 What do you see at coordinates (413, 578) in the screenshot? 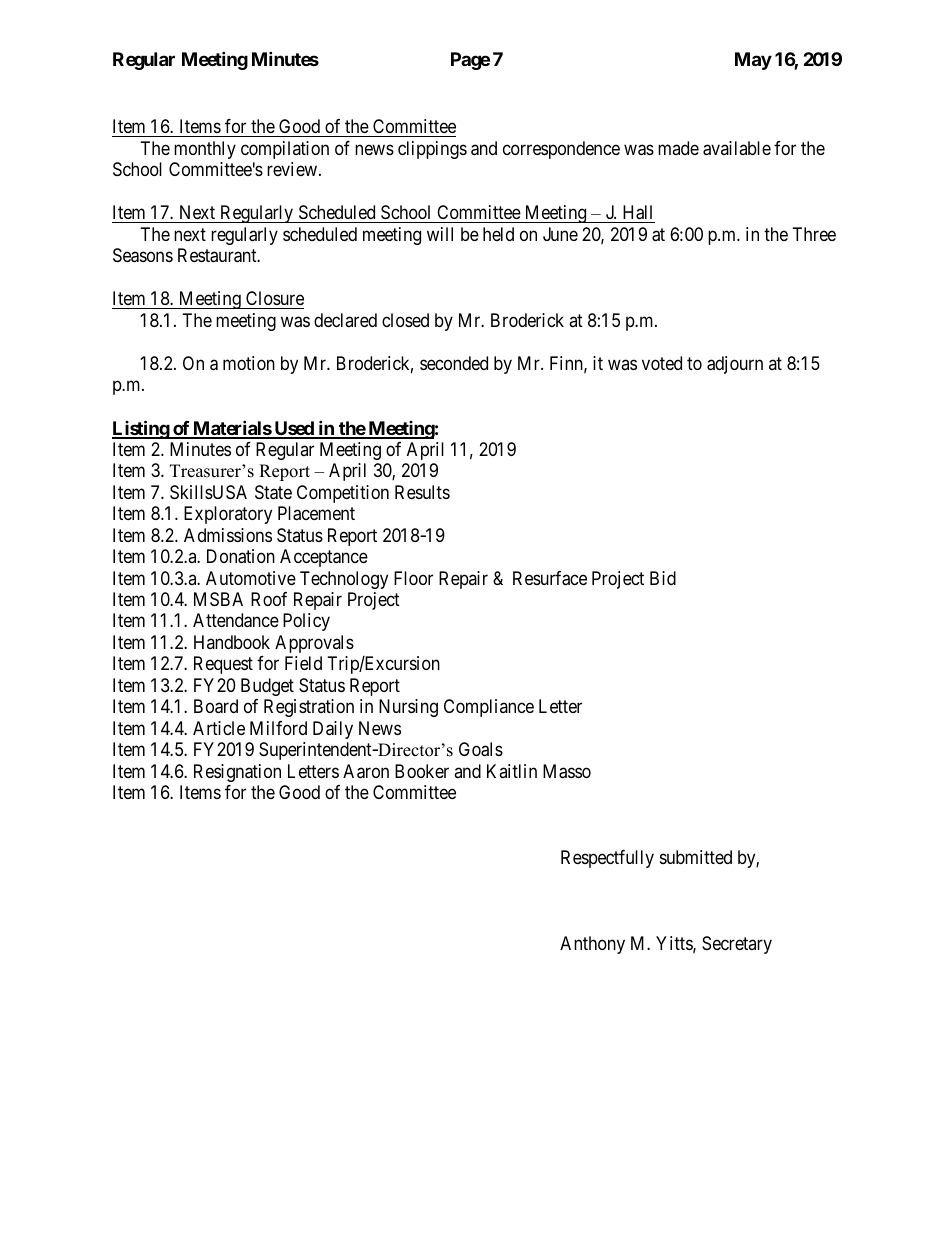
I see `Floor` at bounding box center [413, 578].
